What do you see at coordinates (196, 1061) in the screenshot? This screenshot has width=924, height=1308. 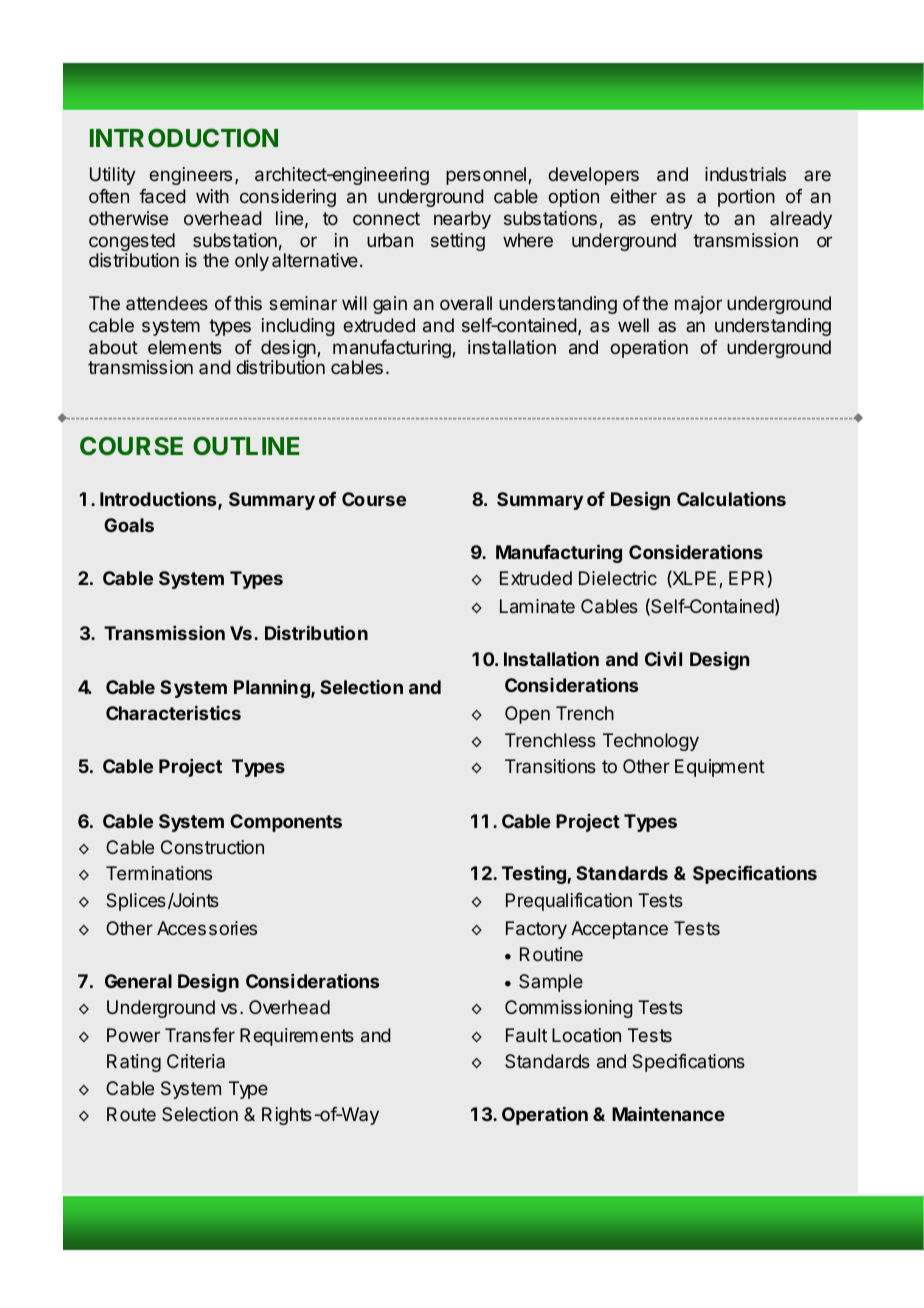 I see `Criteria` at bounding box center [196, 1061].
